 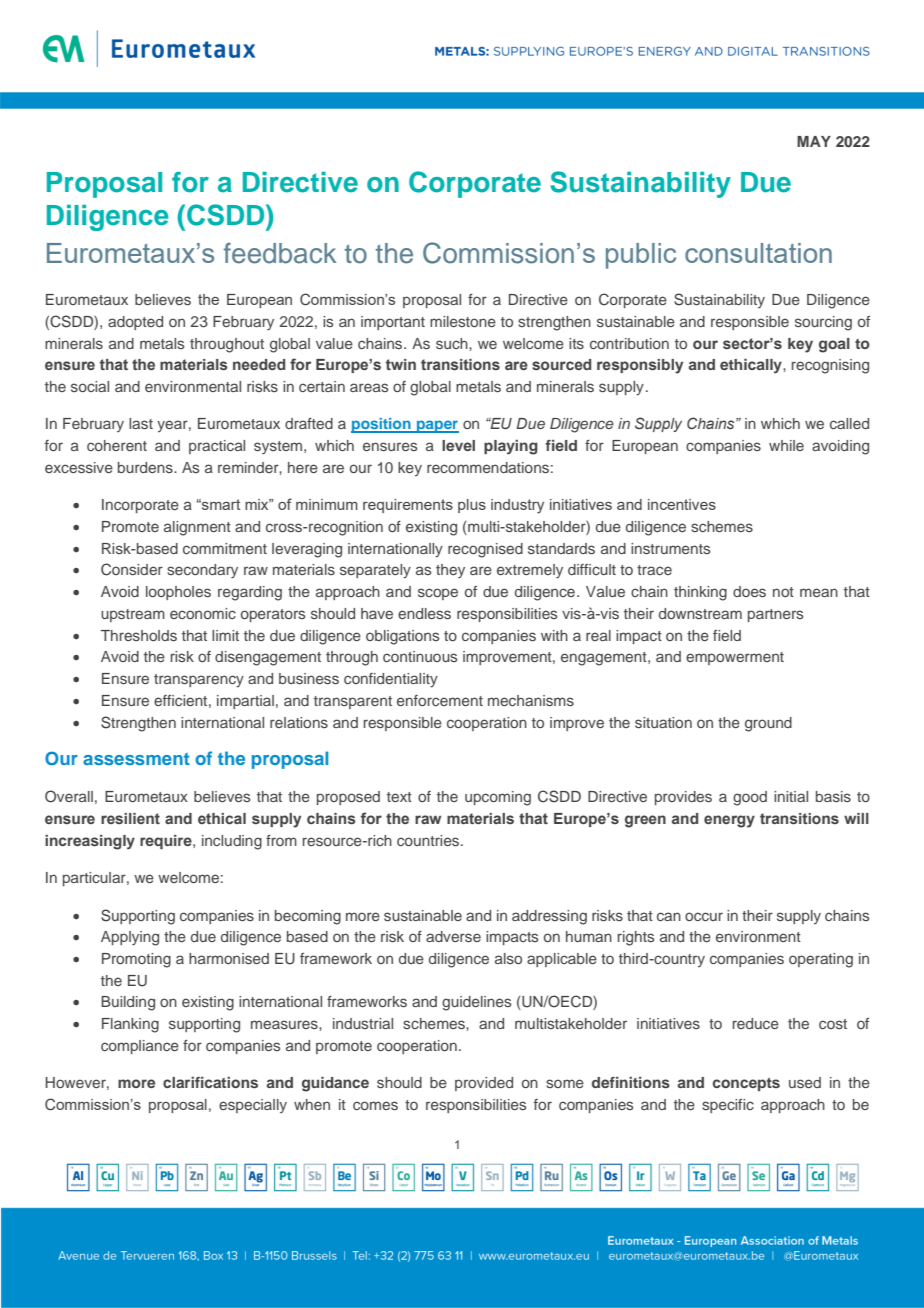 What do you see at coordinates (641, 256) in the screenshot?
I see `public` at bounding box center [641, 256].
